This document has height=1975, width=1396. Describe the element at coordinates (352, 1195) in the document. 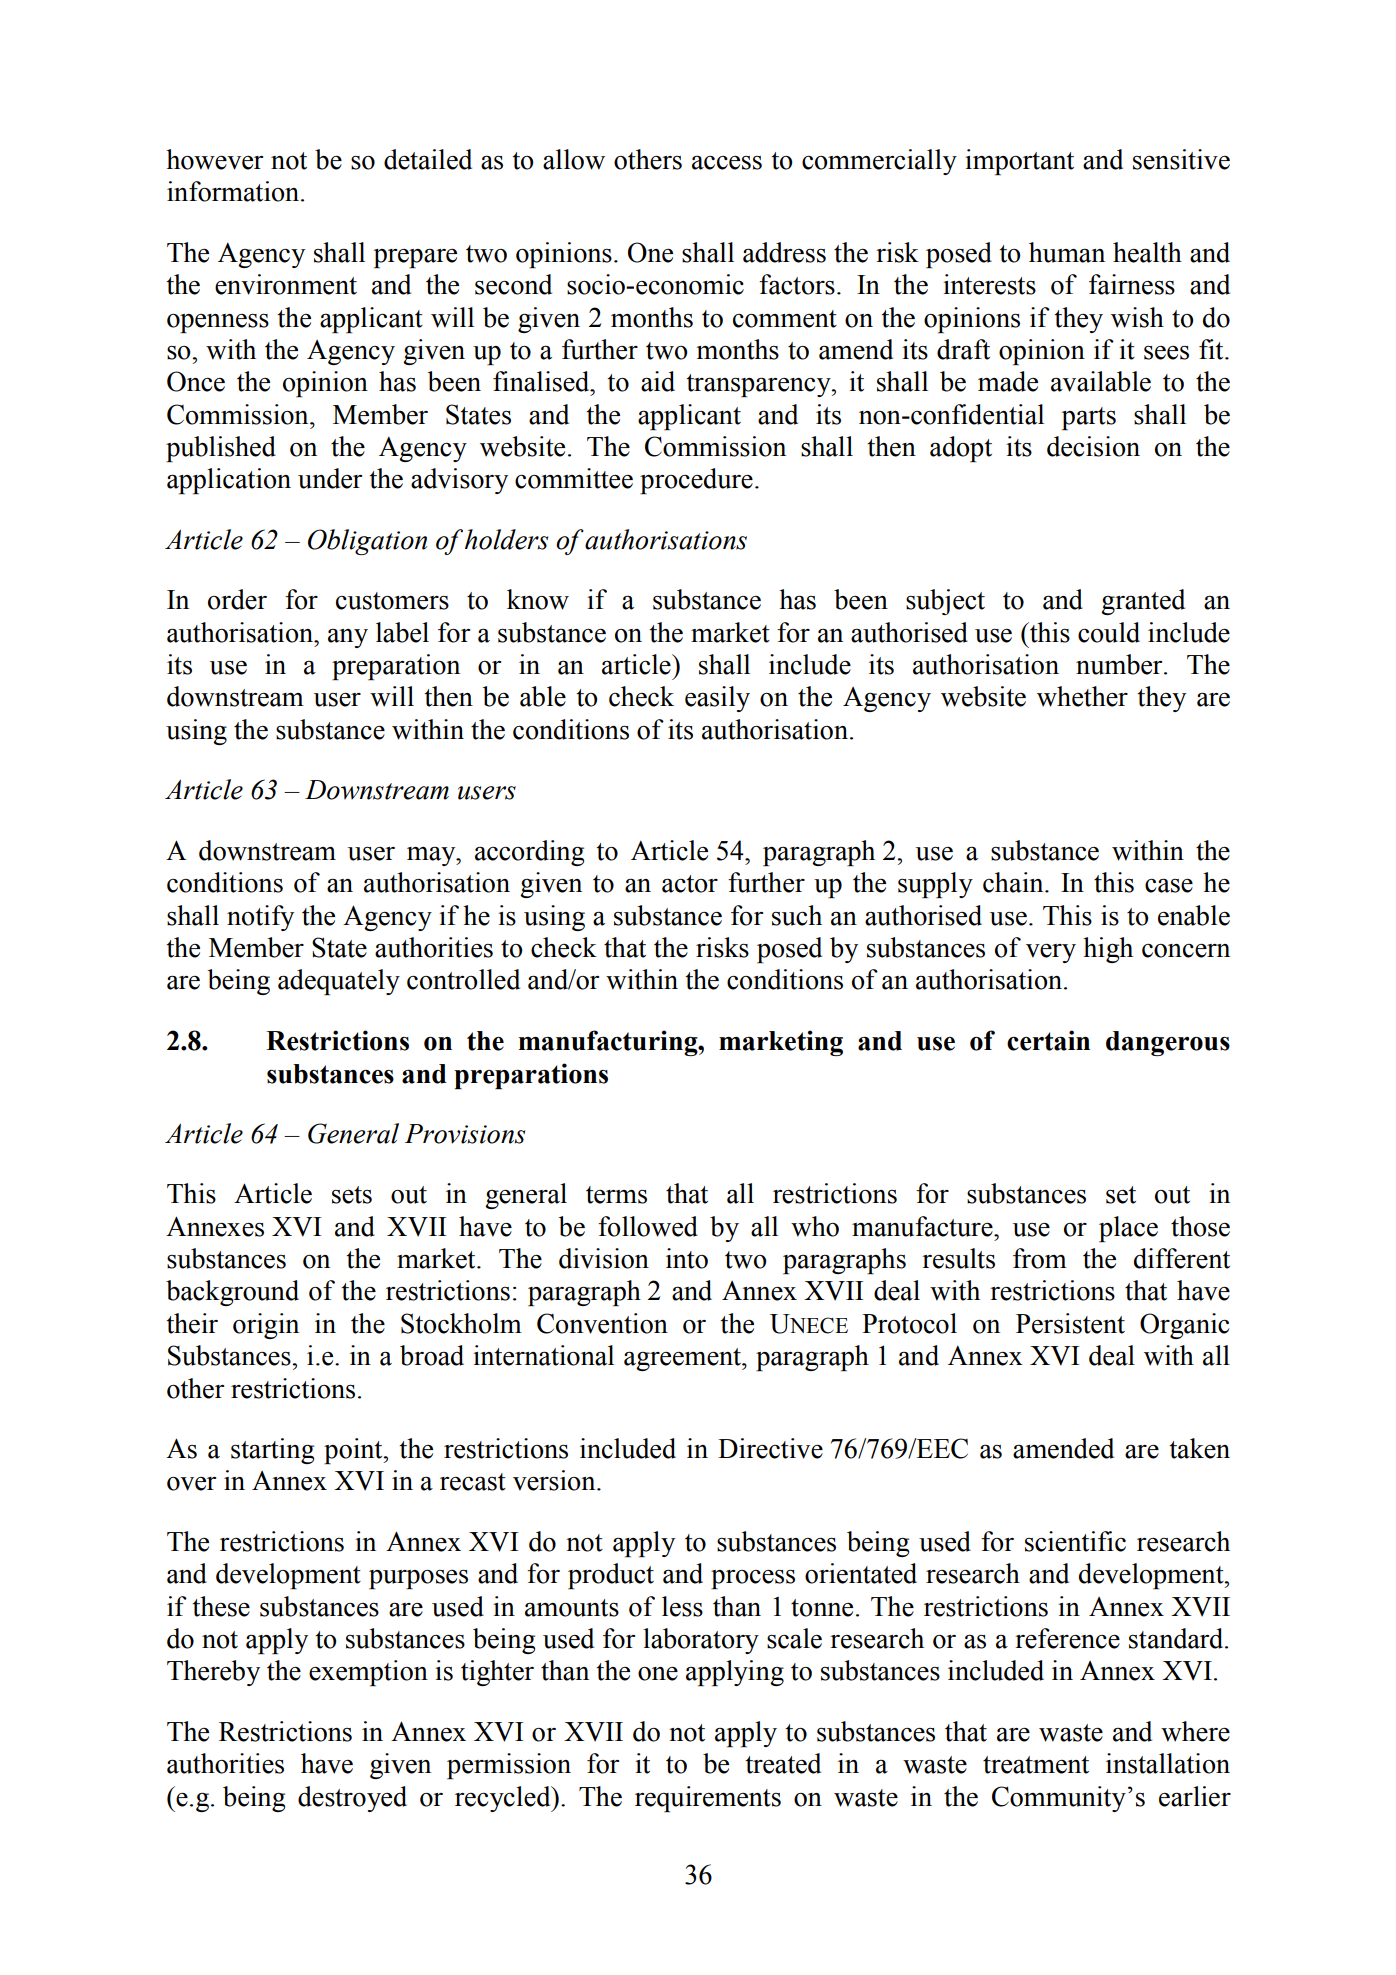

I see `sets` at that location.
